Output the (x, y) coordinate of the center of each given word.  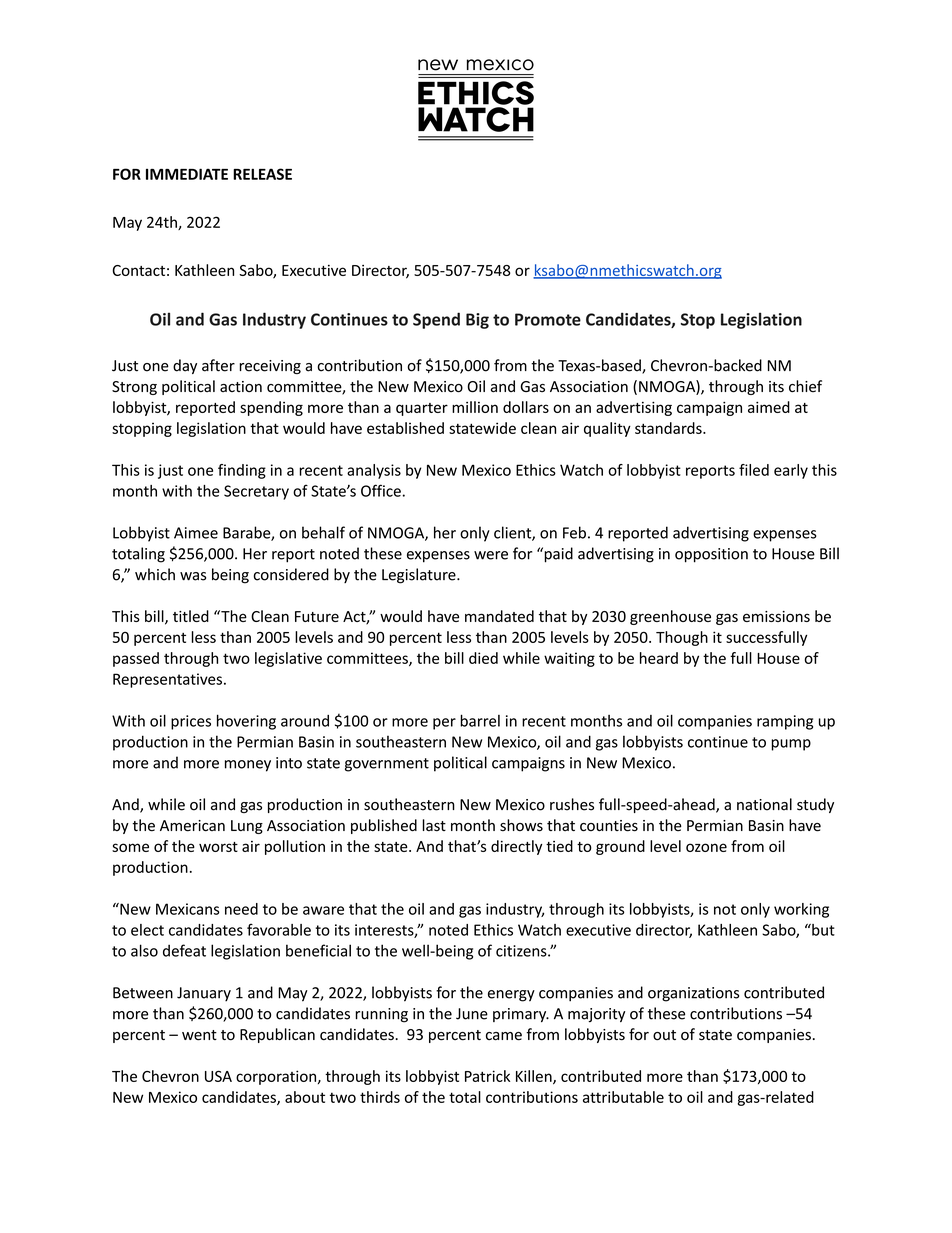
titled (191, 616)
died (483, 658)
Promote (548, 319)
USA (218, 1076)
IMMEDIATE (187, 174)
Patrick (487, 1076)
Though (682, 638)
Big (477, 321)
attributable (623, 1097)
